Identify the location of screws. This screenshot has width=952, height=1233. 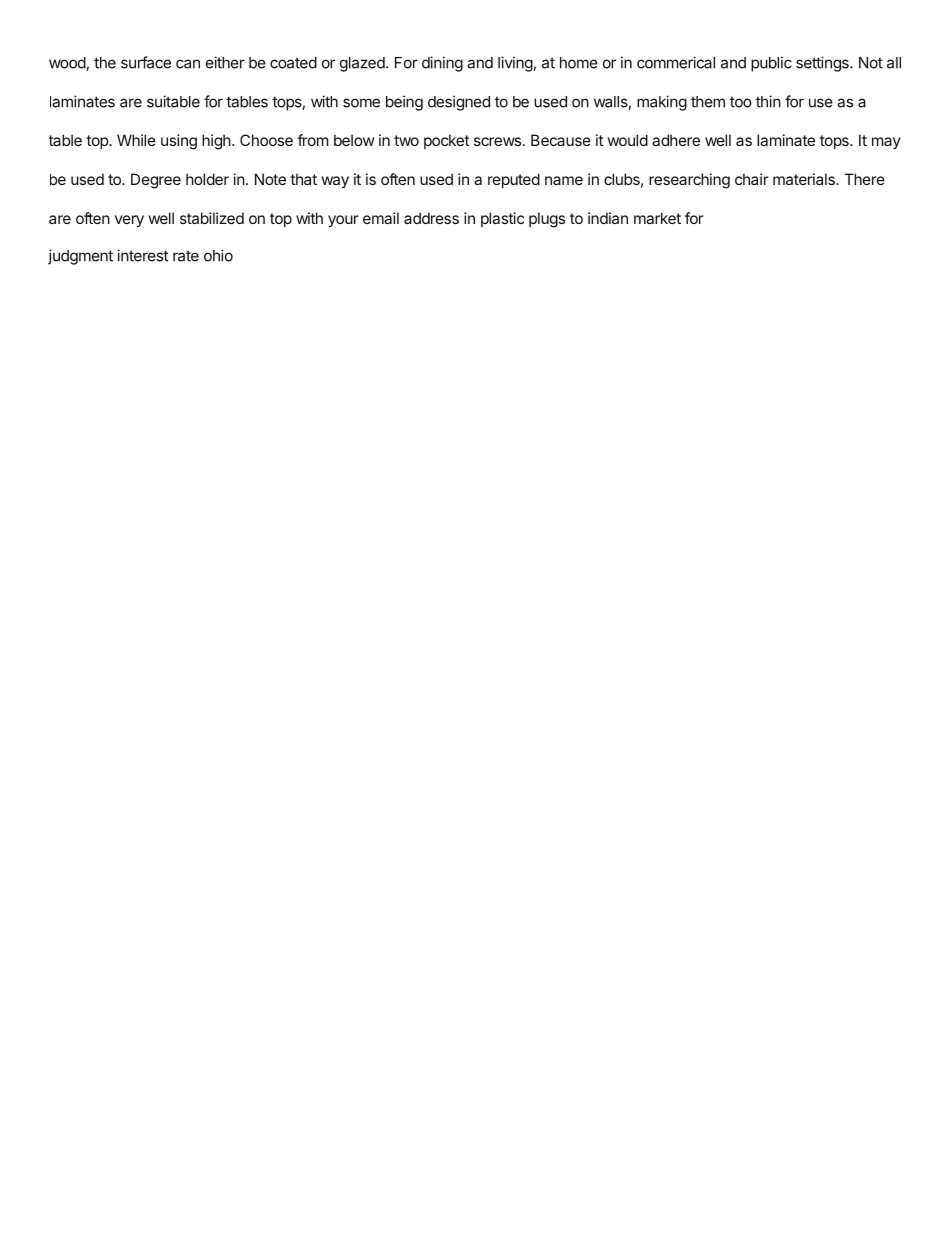
(497, 141).
